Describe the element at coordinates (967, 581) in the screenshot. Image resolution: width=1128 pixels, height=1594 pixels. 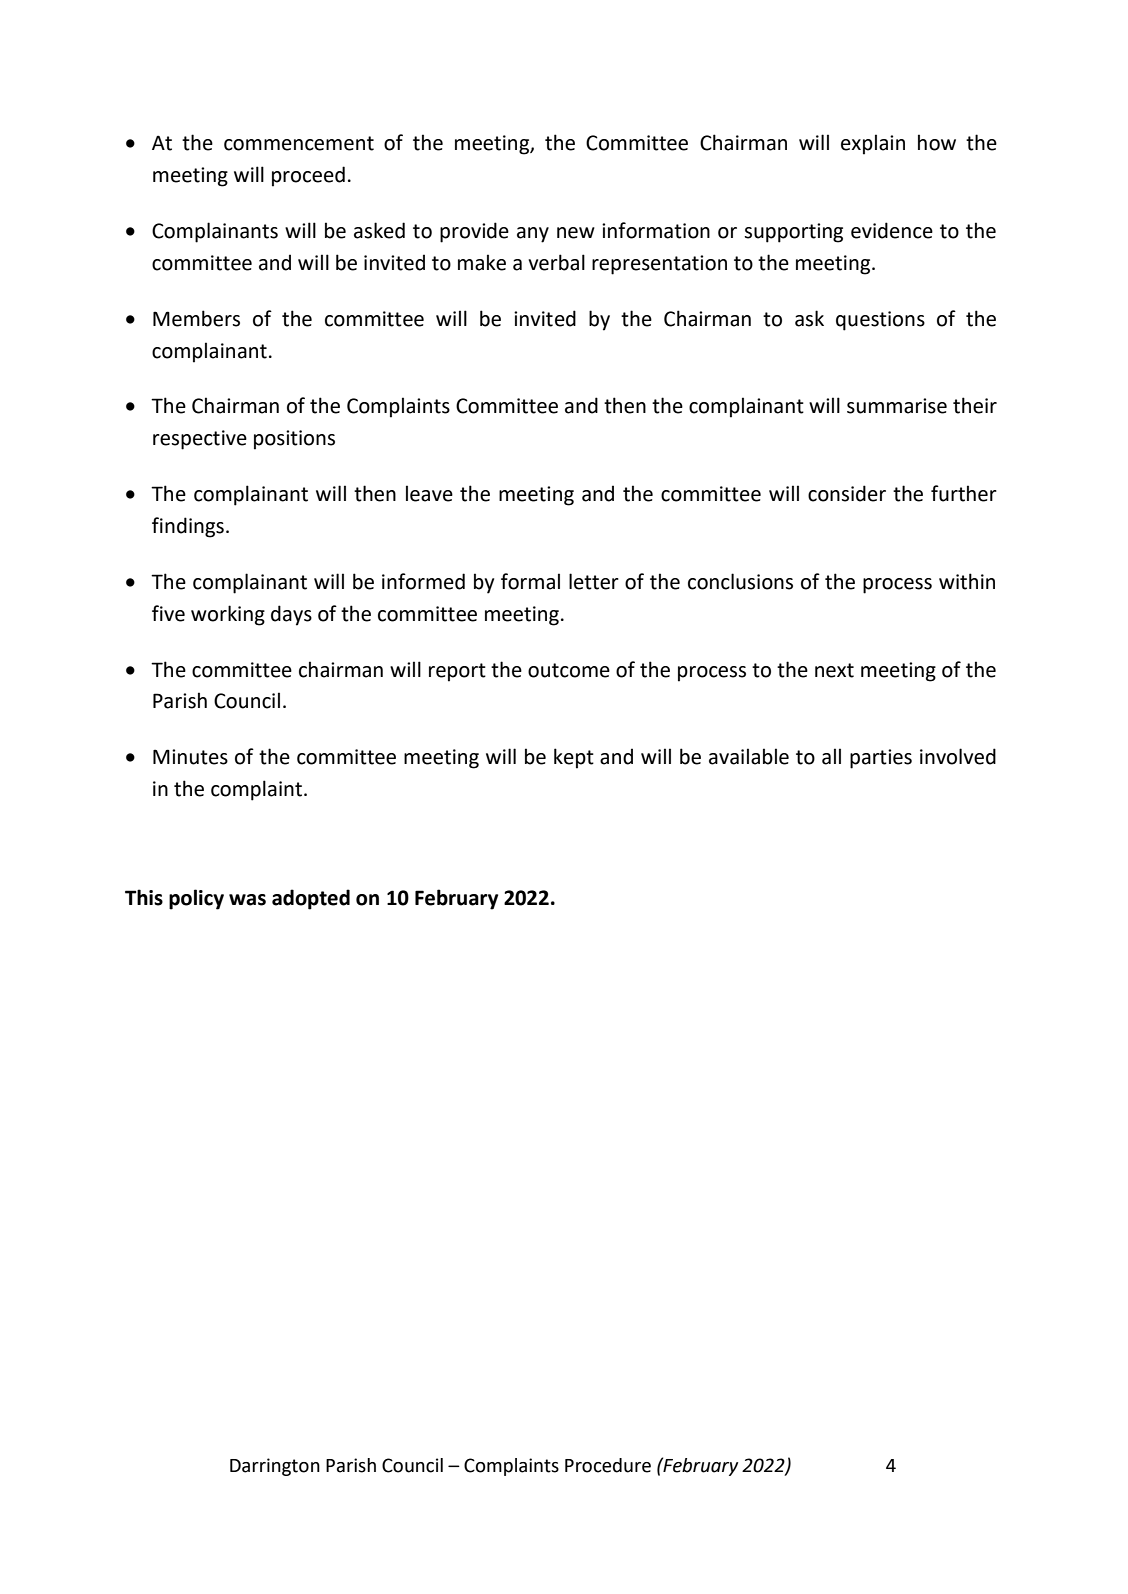
I see `within` at that location.
